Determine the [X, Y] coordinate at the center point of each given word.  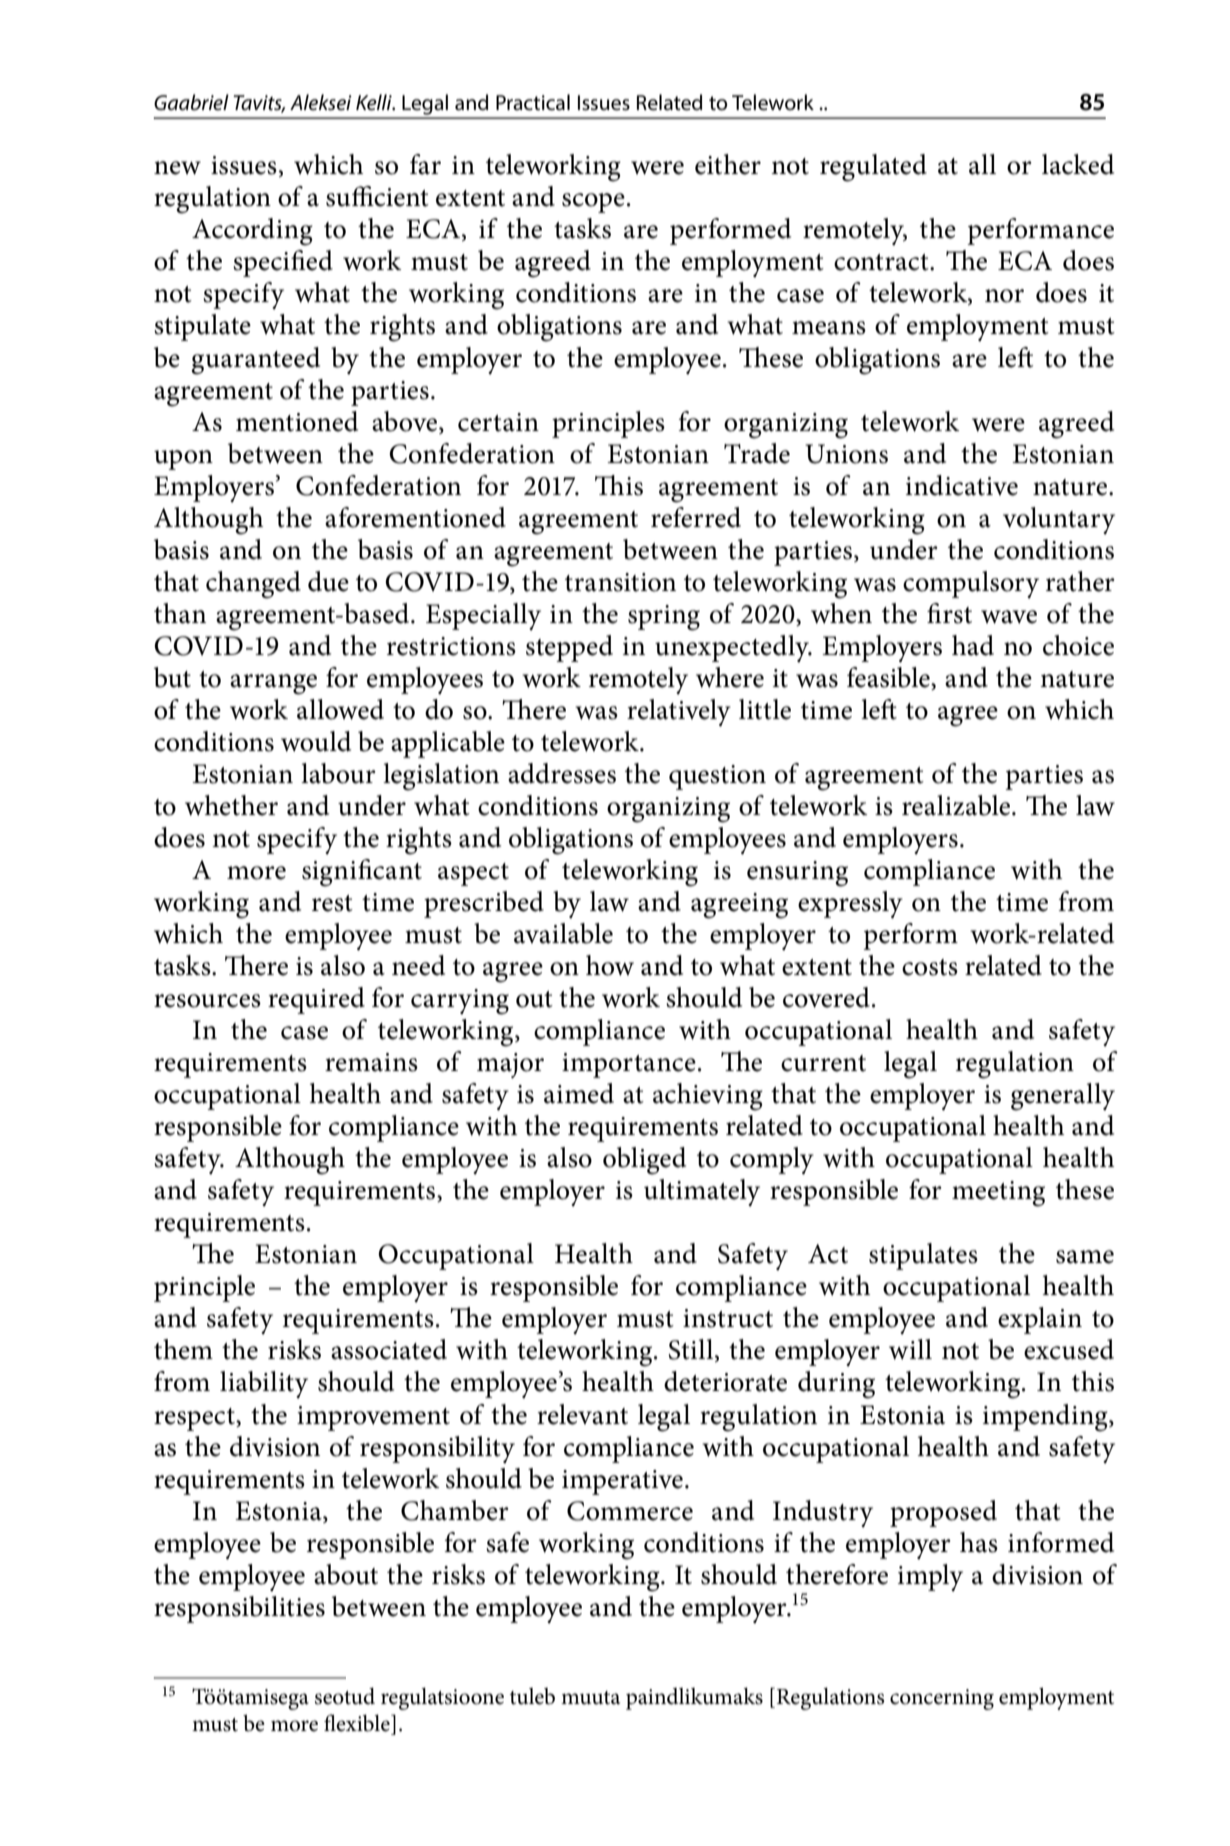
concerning [942, 1699]
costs [930, 967]
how [610, 965]
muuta [590, 1698]
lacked [1078, 164]
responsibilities [239, 1609]
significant [362, 873]
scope [593, 203]
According [252, 232]
